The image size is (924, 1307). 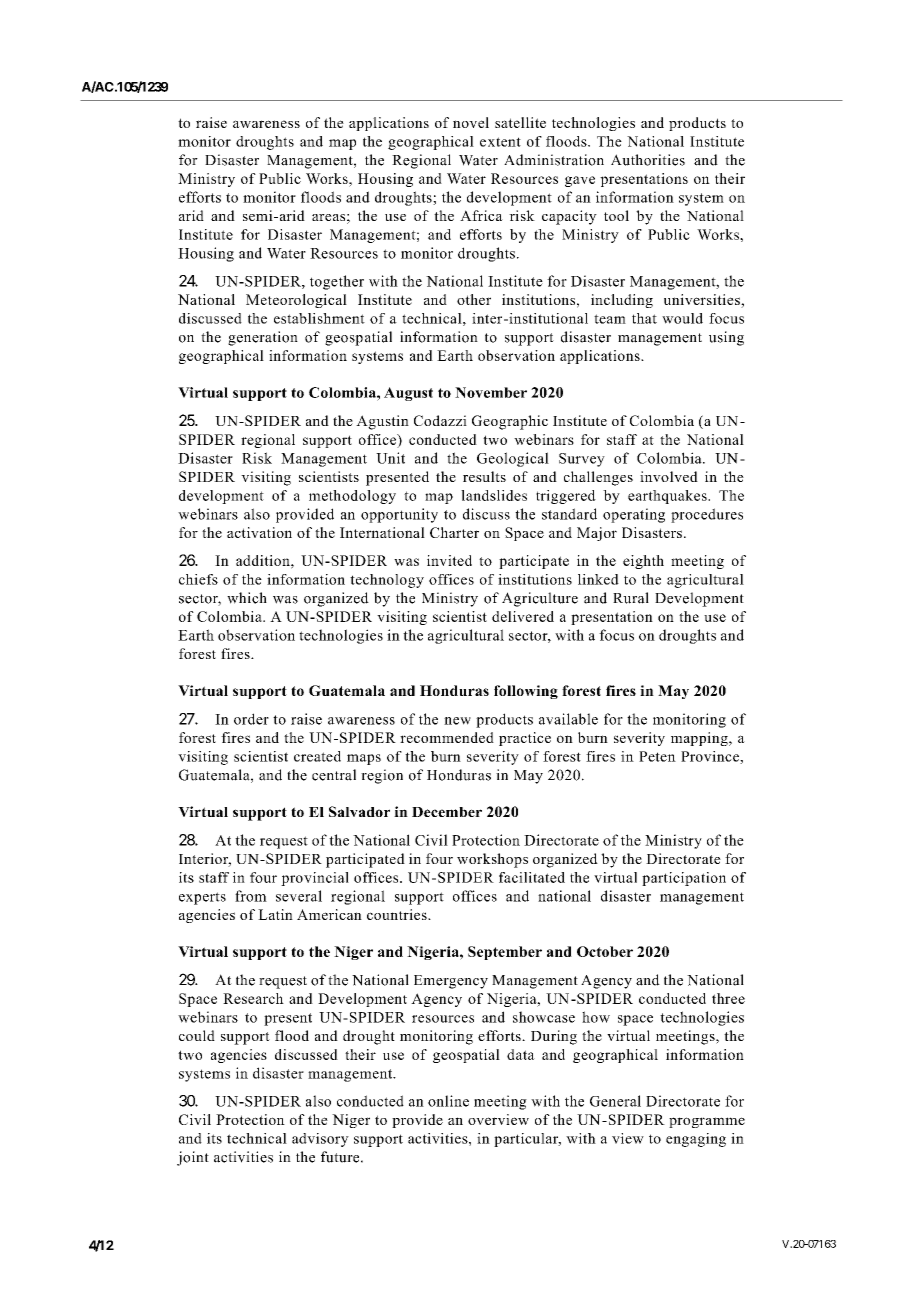 I want to click on together, so click(x=337, y=282).
